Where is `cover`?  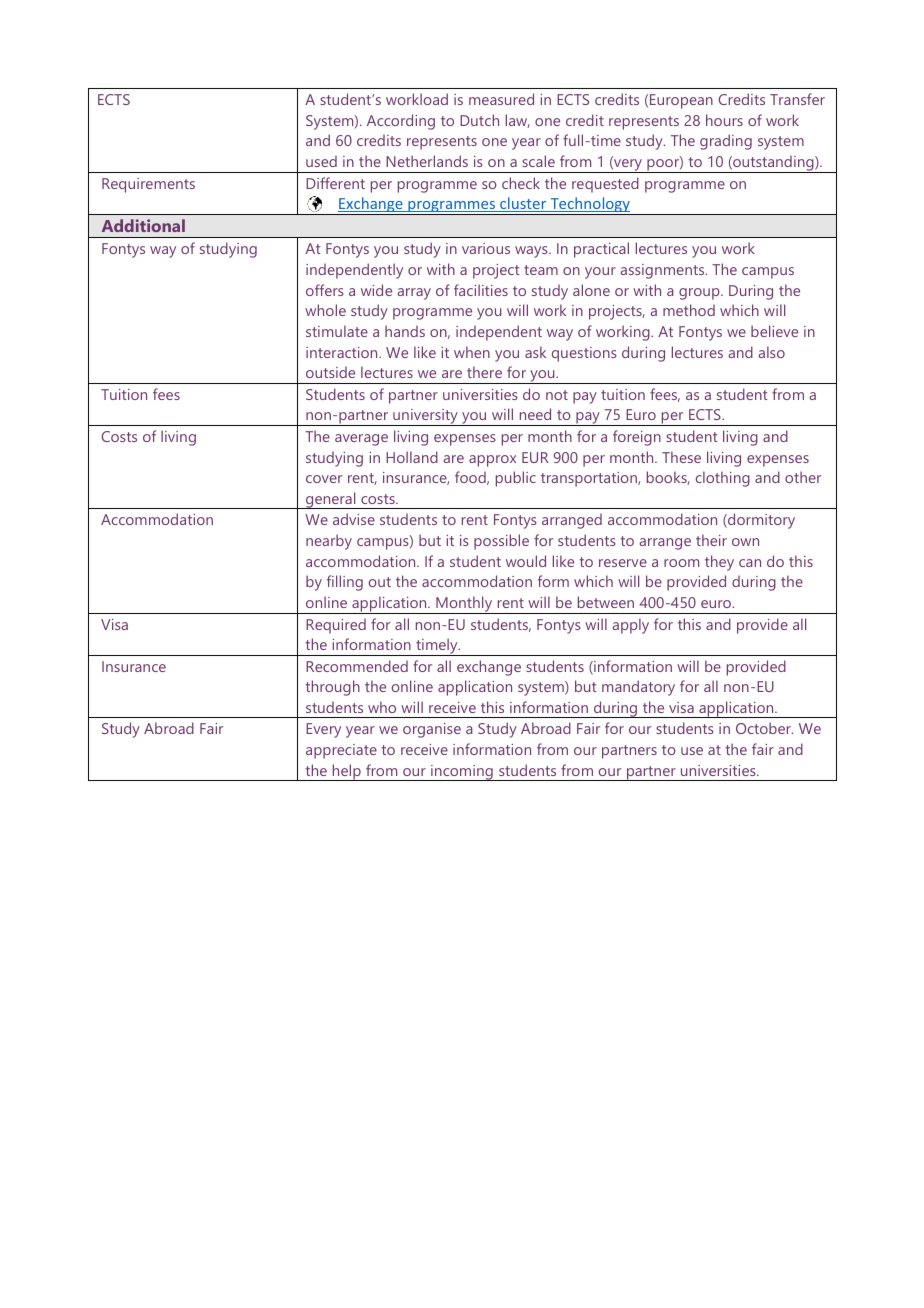 cover is located at coordinates (324, 479).
